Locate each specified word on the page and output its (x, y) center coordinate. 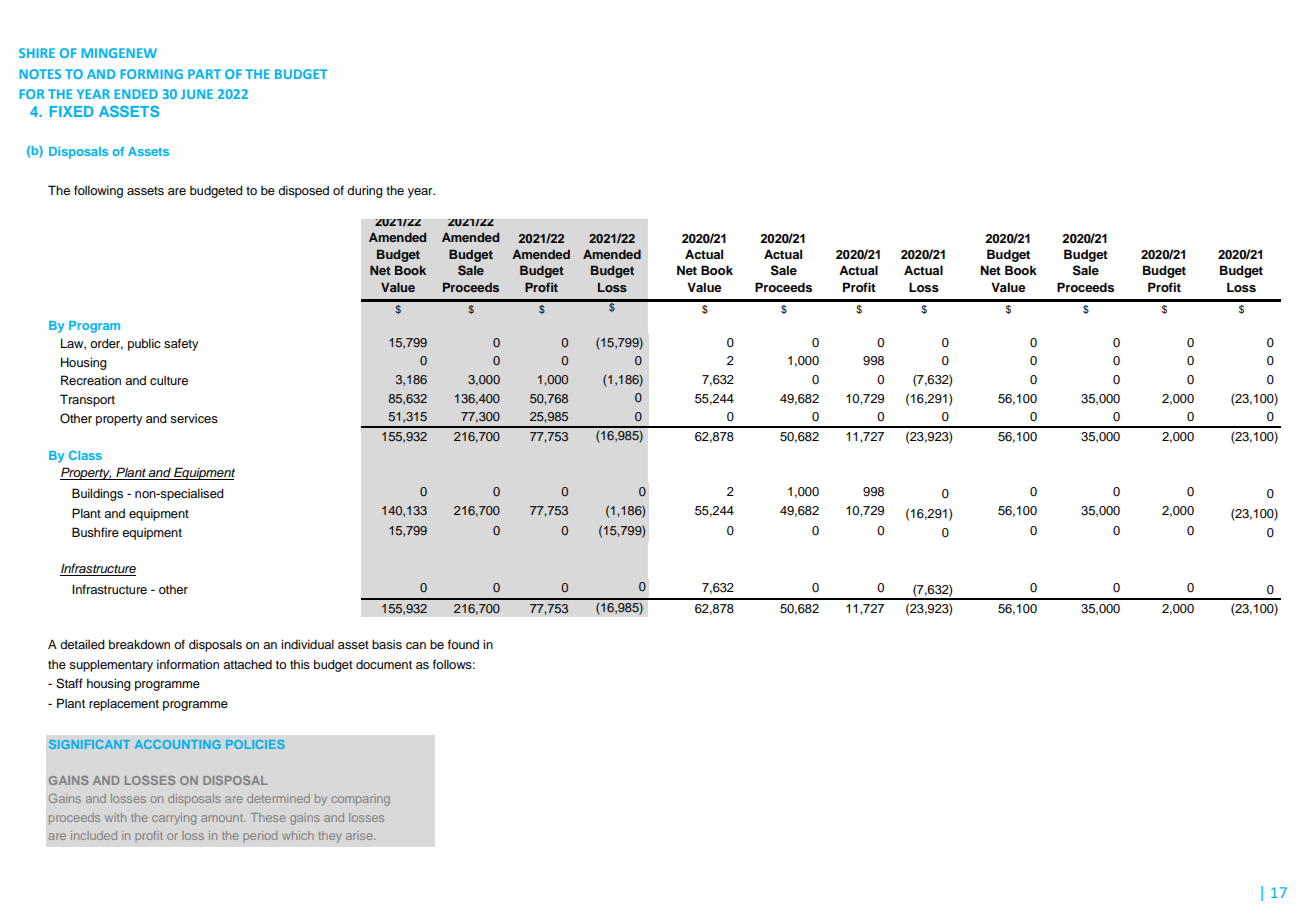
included (94, 835)
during (365, 191)
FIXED (72, 111)
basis (387, 644)
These (268, 817)
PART (204, 74)
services (194, 418)
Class (85, 455)
